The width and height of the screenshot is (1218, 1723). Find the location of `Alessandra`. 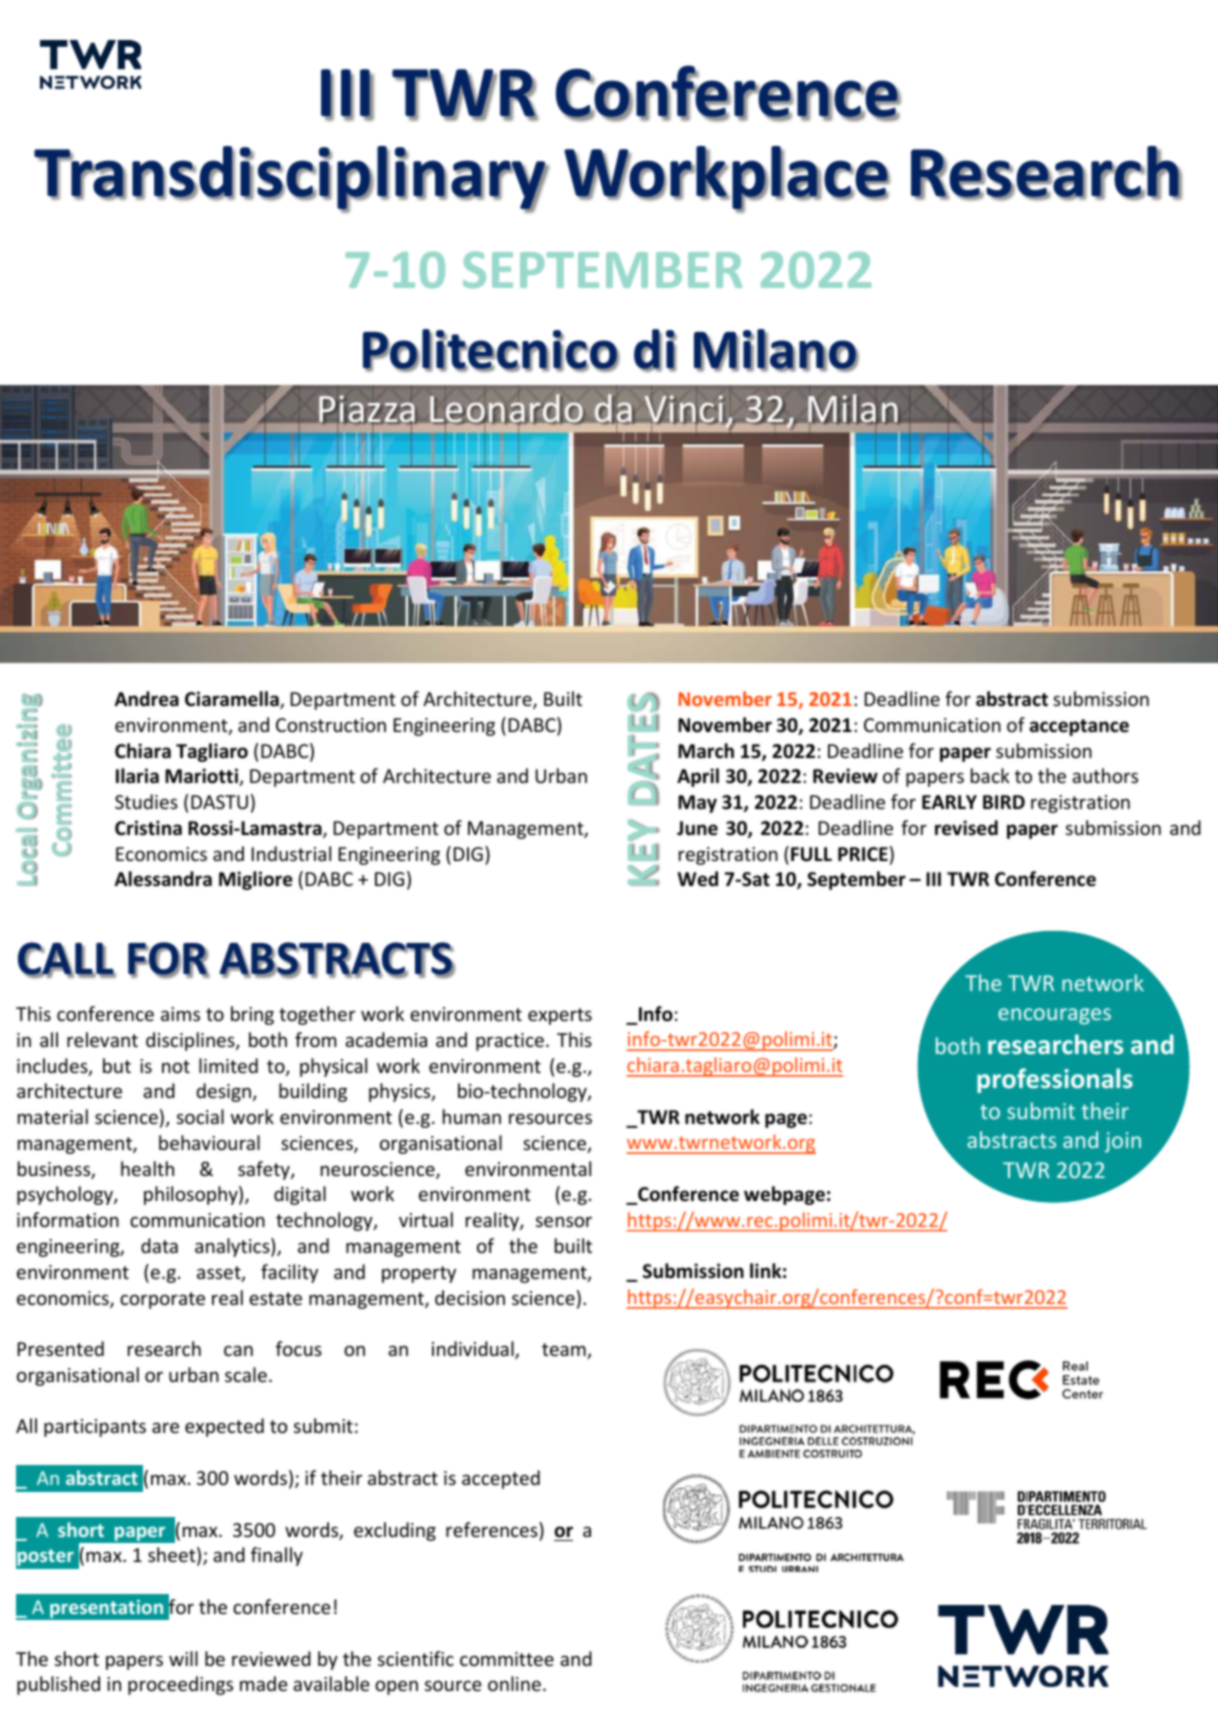

Alessandra is located at coordinates (163, 879).
